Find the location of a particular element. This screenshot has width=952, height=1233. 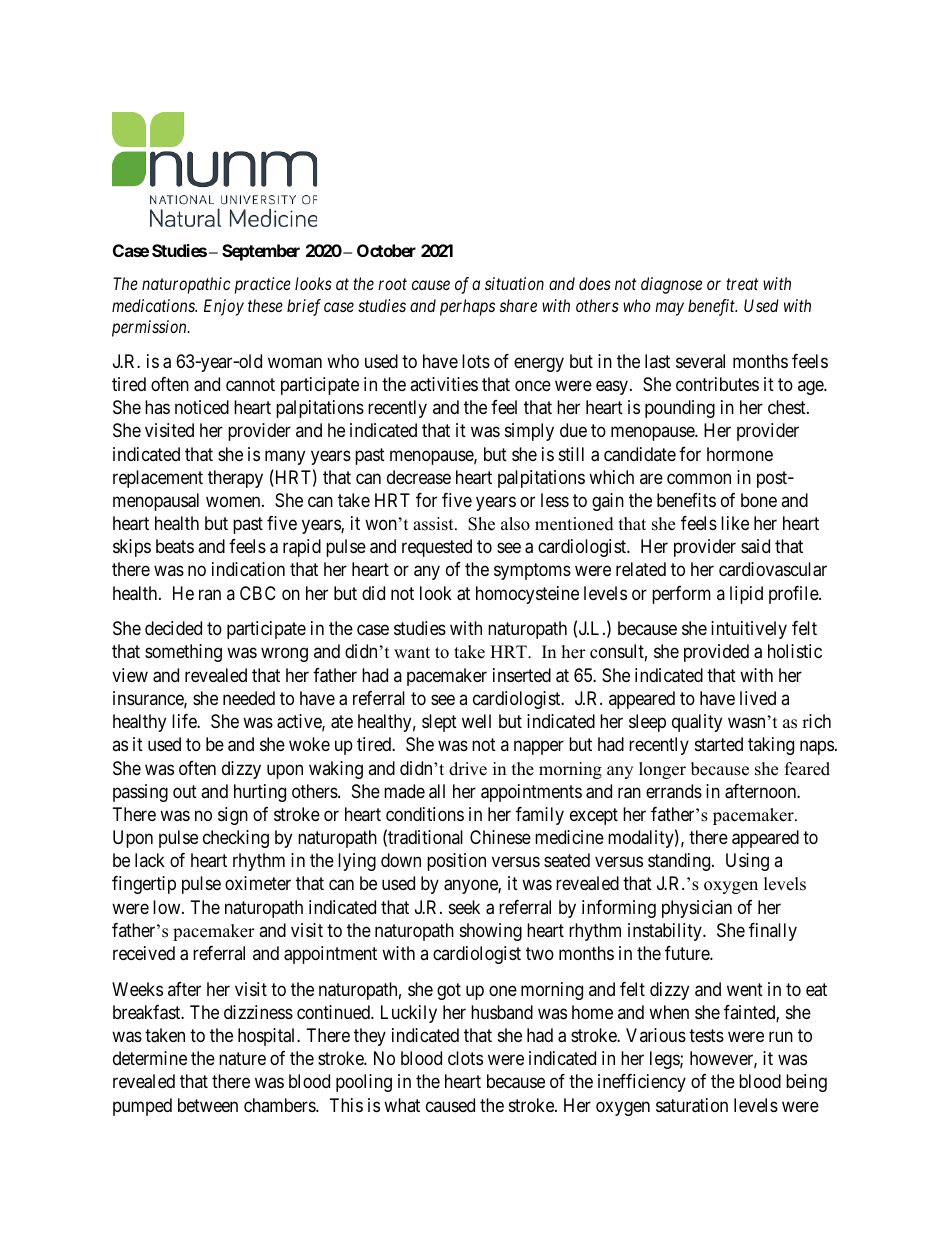

requested is located at coordinates (437, 548).
